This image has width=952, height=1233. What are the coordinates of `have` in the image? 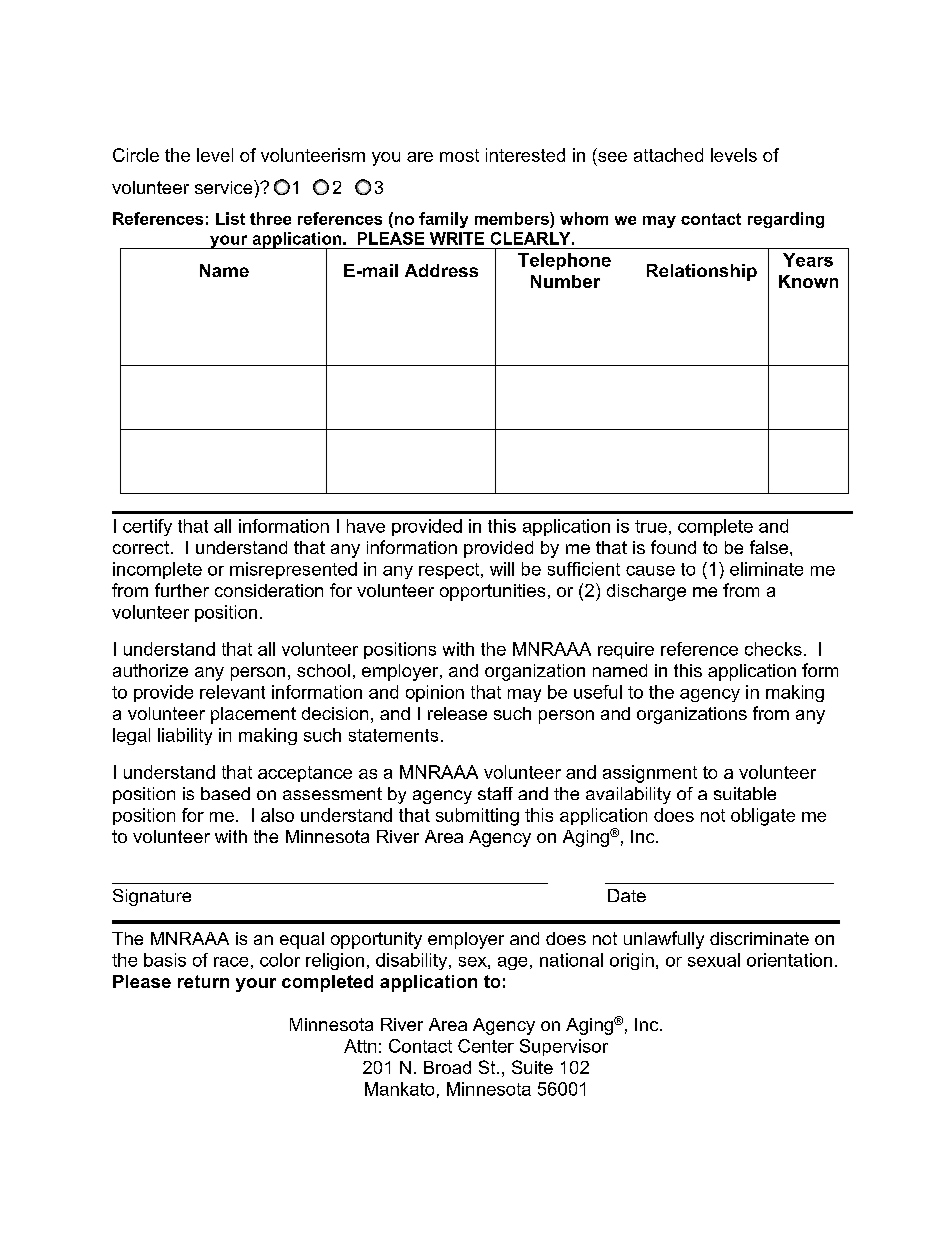 It's located at (366, 526).
